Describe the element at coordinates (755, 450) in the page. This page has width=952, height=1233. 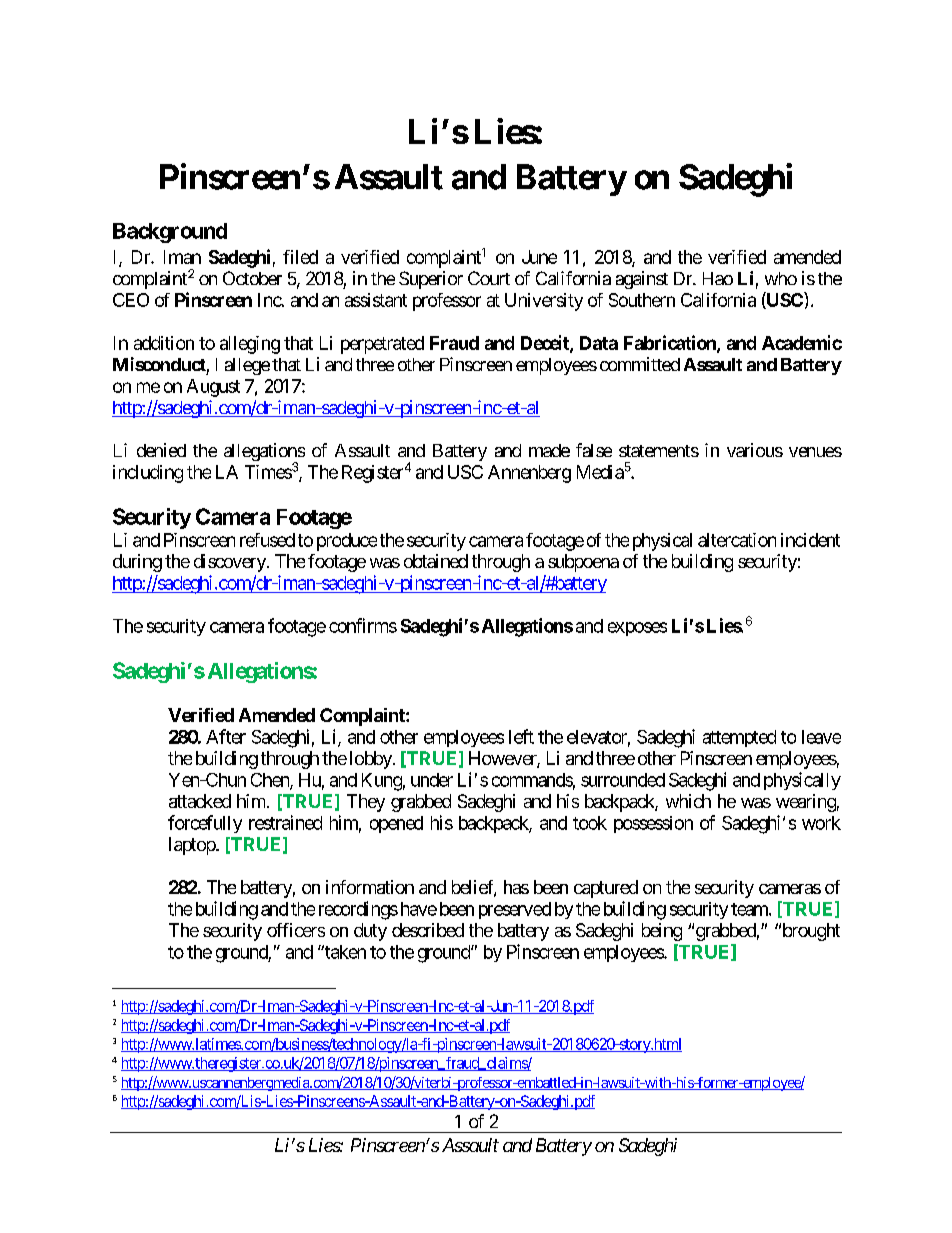
I see `various` at that location.
